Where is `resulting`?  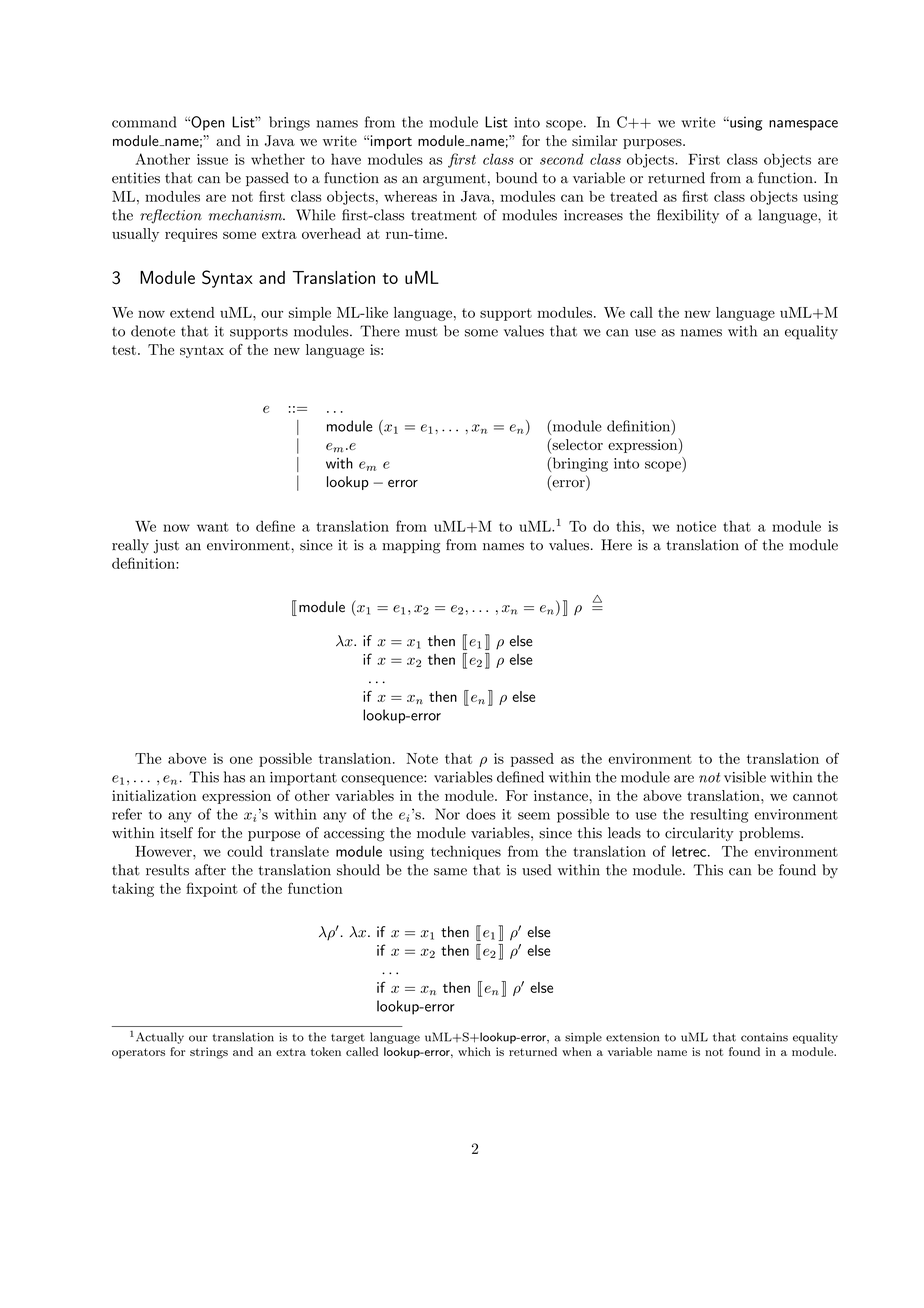 resulting is located at coordinates (719, 815).
